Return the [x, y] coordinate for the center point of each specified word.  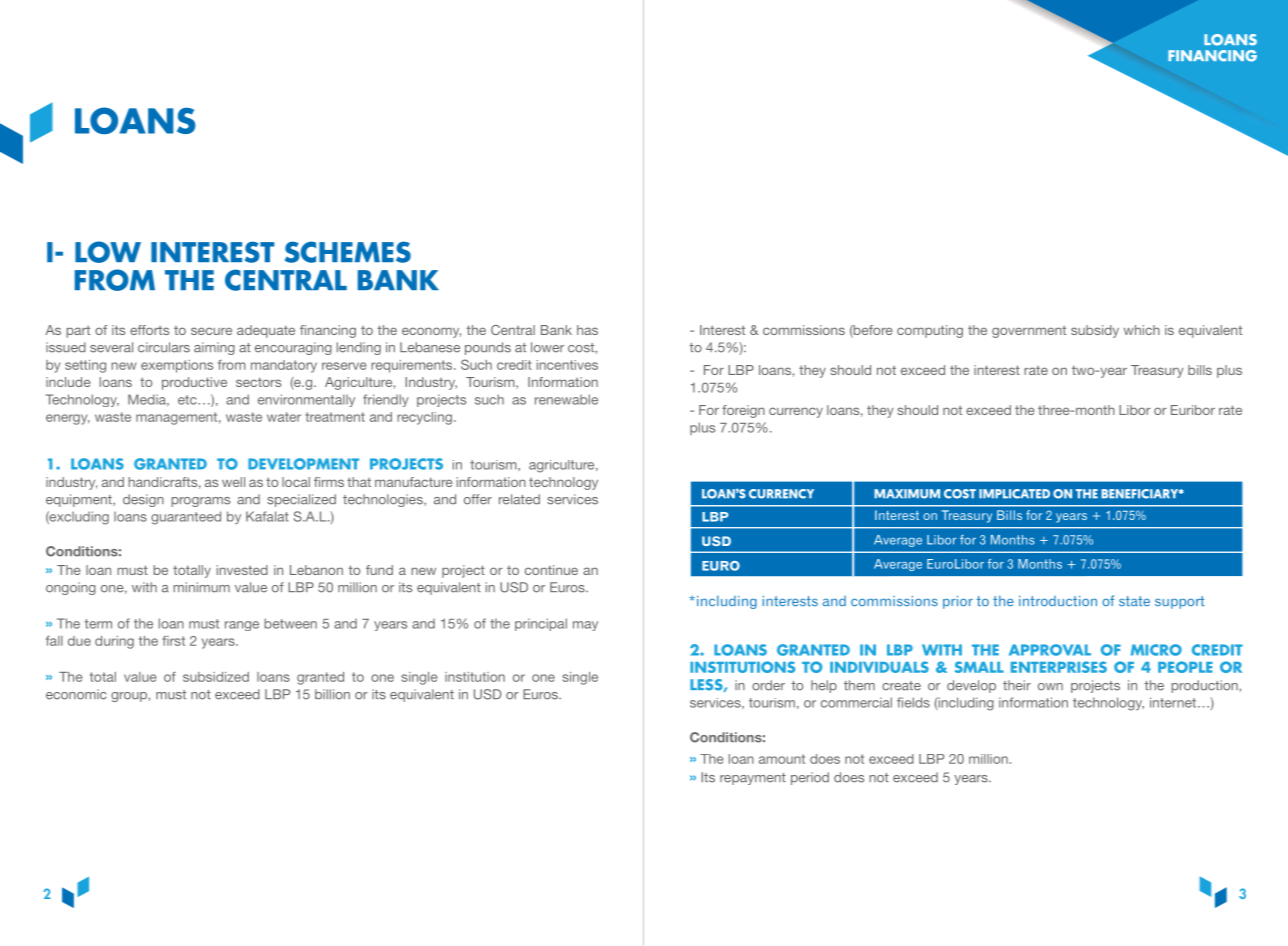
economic [76, 694]
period [810, 778]
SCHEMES [348, 252]
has [587, 330]
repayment [753, 779]
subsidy [1095, 331]
